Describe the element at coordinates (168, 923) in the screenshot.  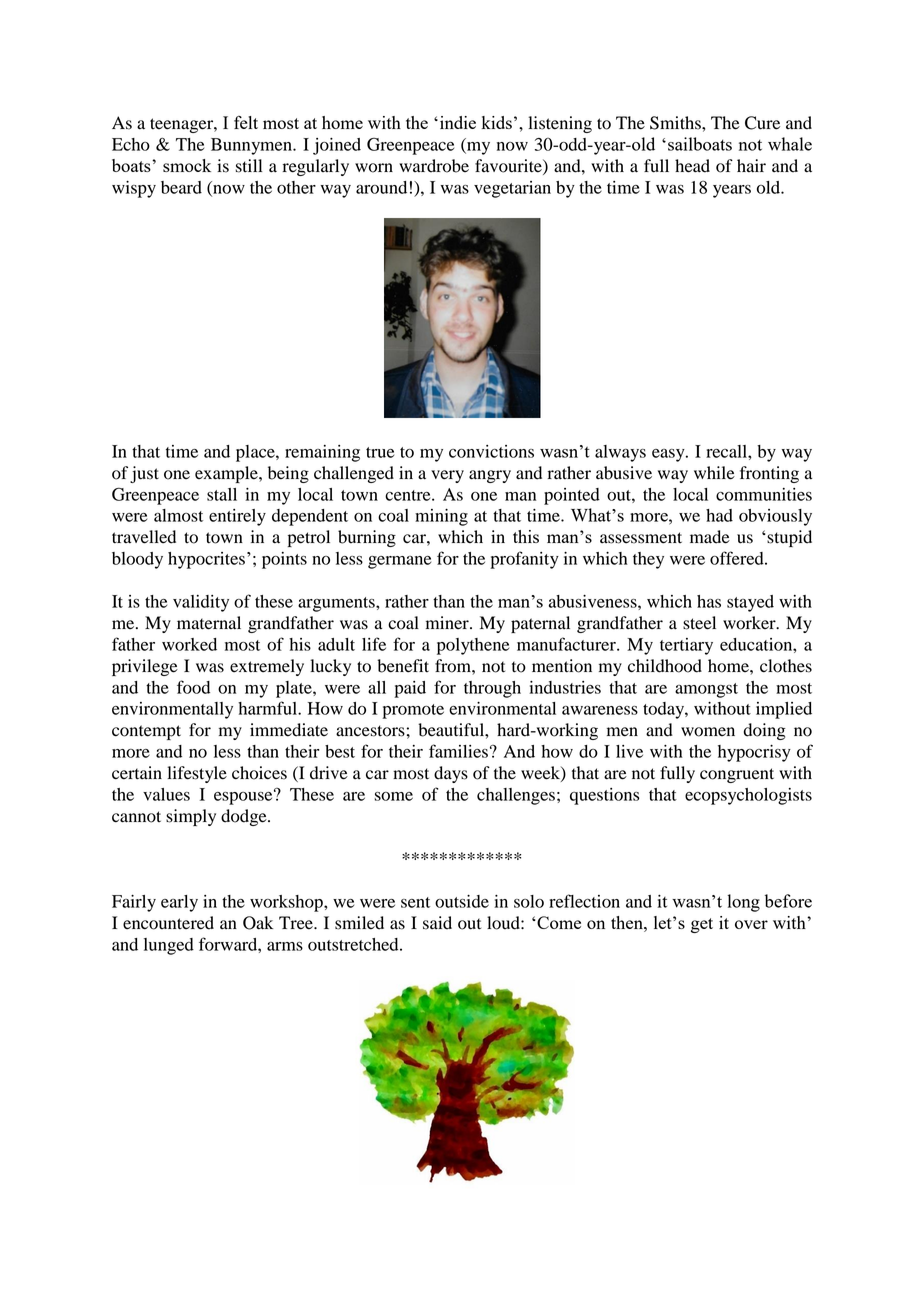
I see `encountered` at that location.
